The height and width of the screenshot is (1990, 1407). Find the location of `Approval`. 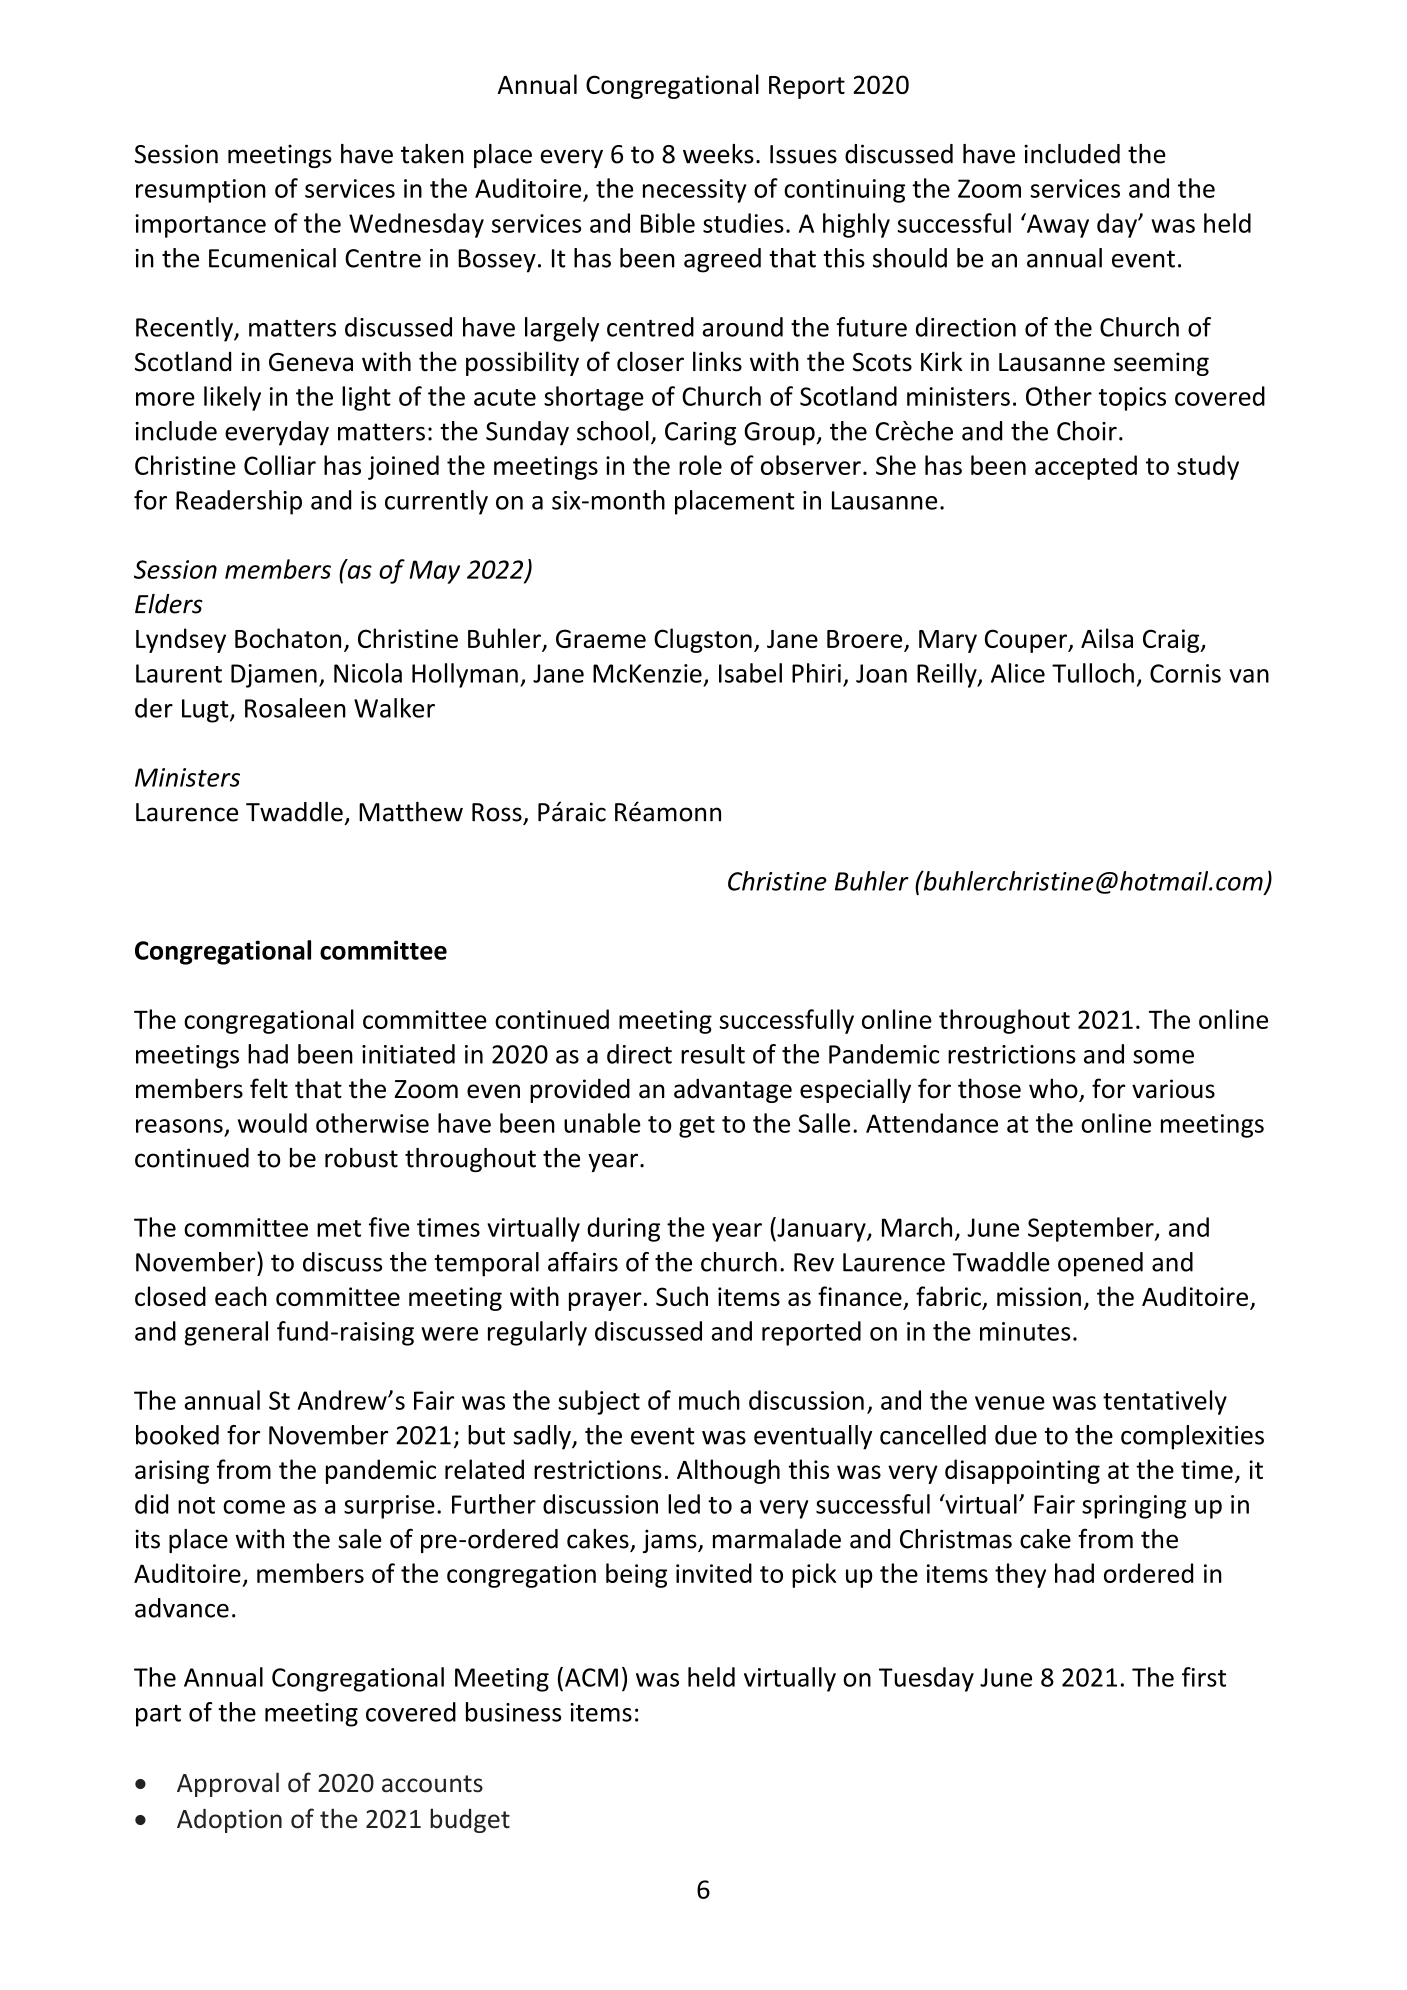

Approval is located at coordinates (228, 1784).
